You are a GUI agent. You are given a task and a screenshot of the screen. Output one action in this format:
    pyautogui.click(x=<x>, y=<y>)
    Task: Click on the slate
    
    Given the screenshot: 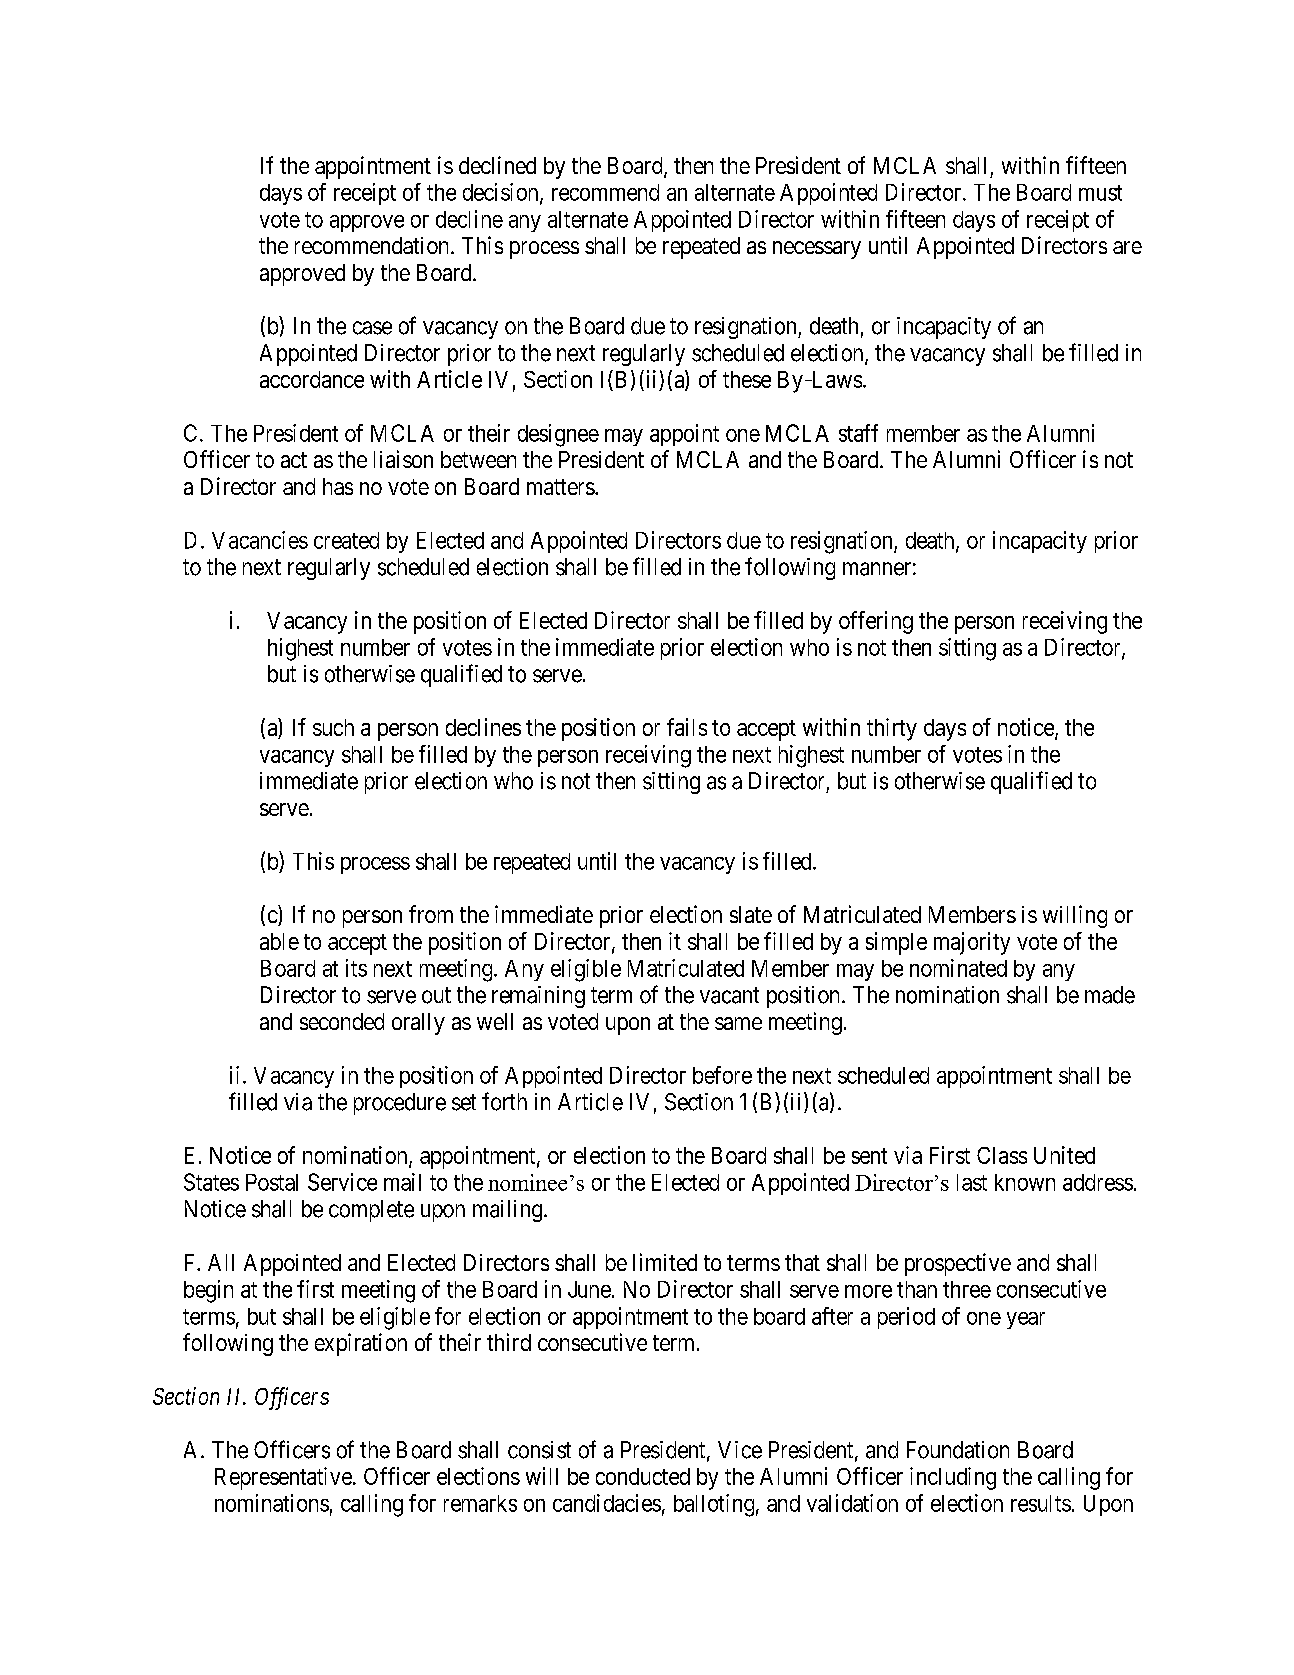 What is the action you would take?
    pyautogui.click(x=751, y=914)
